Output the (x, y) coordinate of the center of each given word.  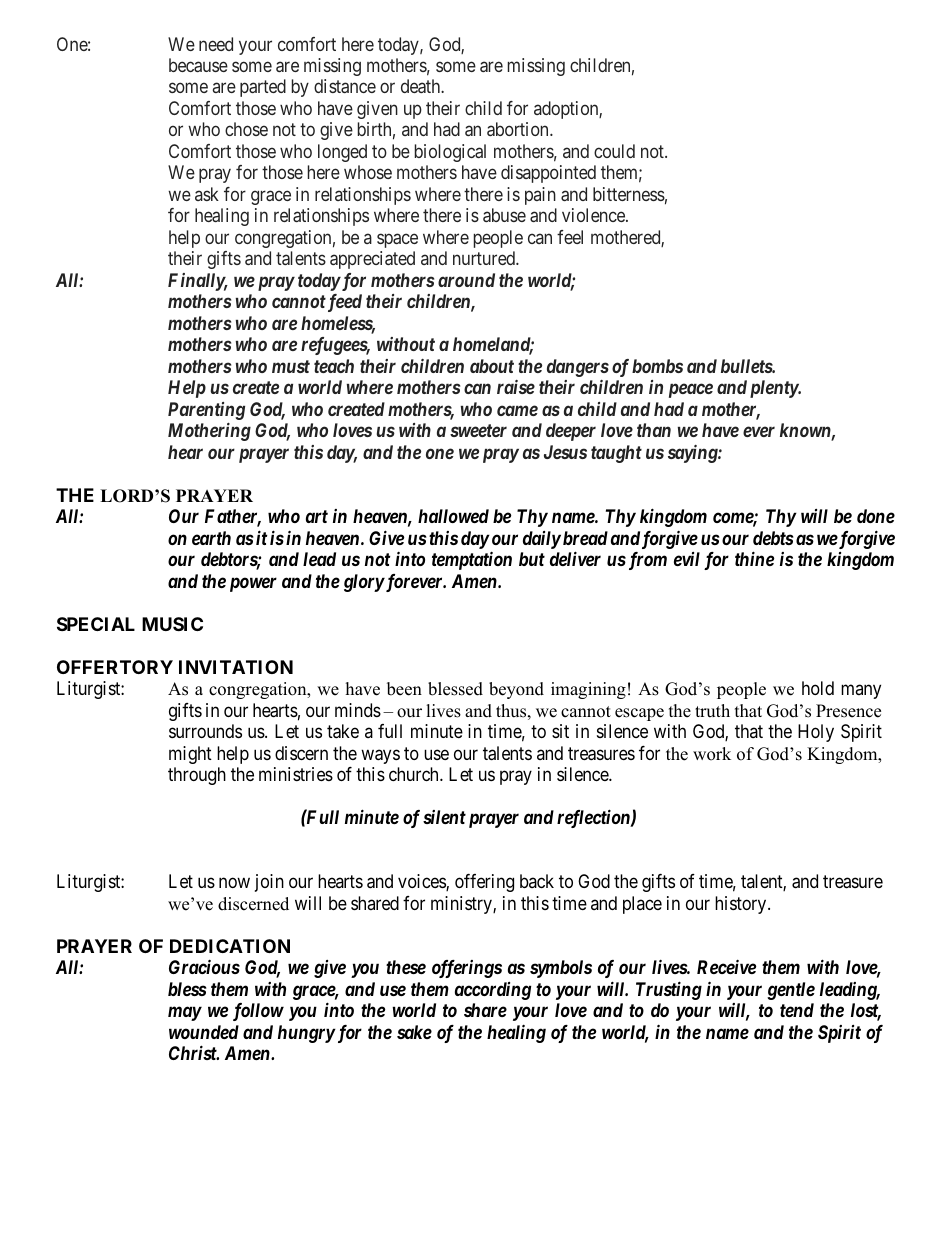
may (185, 1014)
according (493, 991)
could (614, 151)
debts (773, 538)
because (198, 65)
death (422, 86)
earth (211, 538)
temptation (472, 560)
